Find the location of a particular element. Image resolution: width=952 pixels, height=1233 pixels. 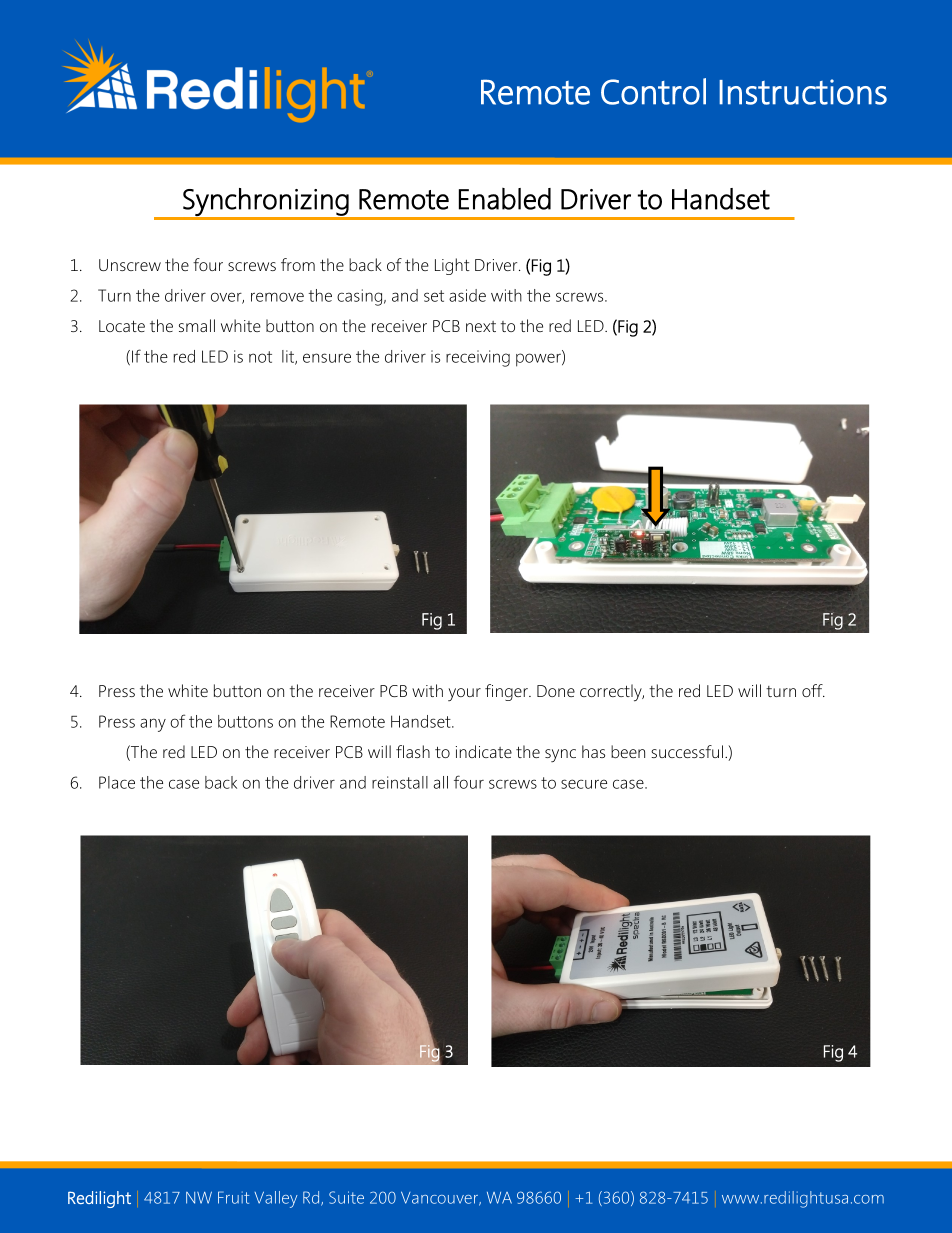

Place is located at coordinates (117, 782).
